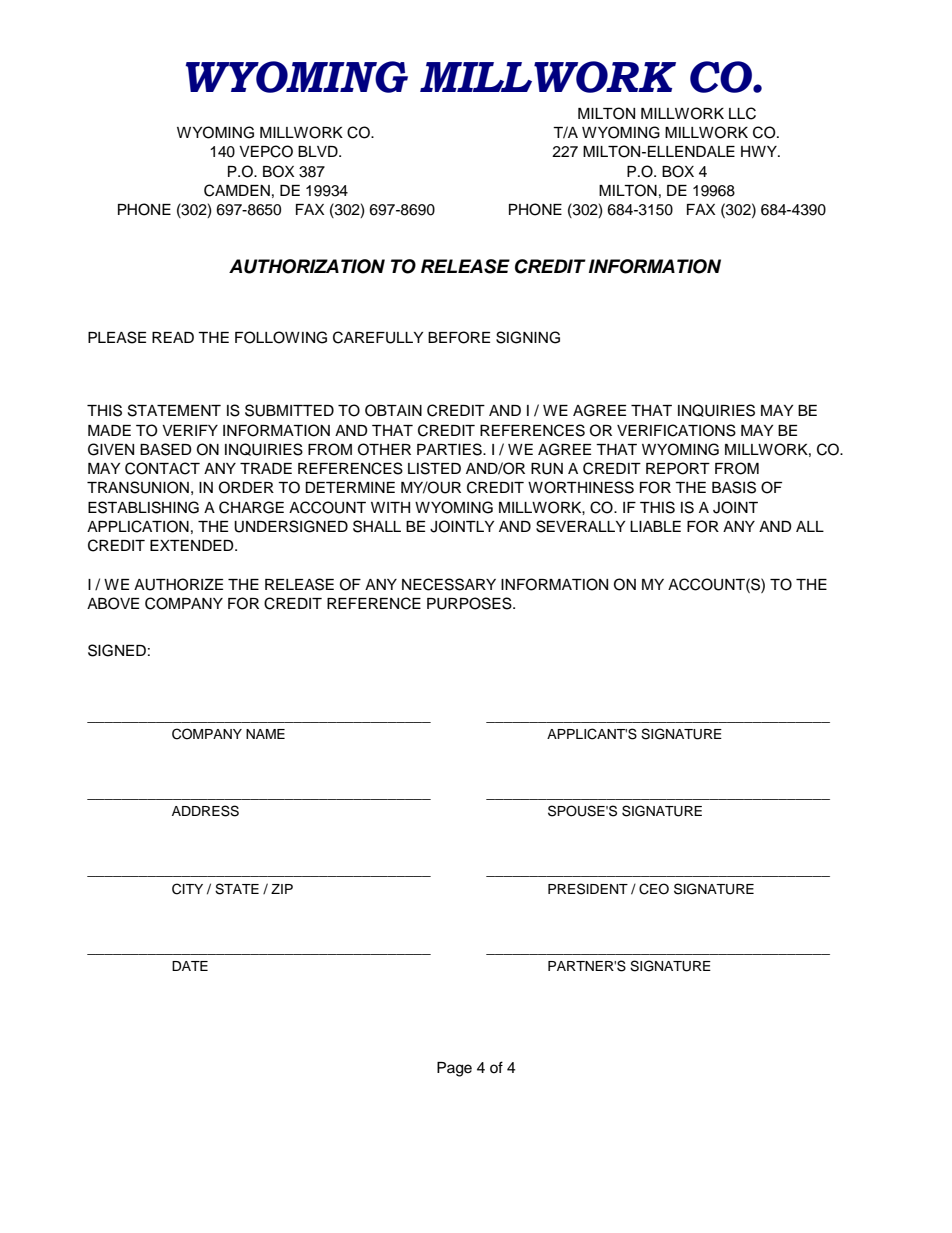 The image size is (952, 1233). What do you see at coordinates (265, 734) in the document?
I see `NAME` at bounding box center [265, 734].
